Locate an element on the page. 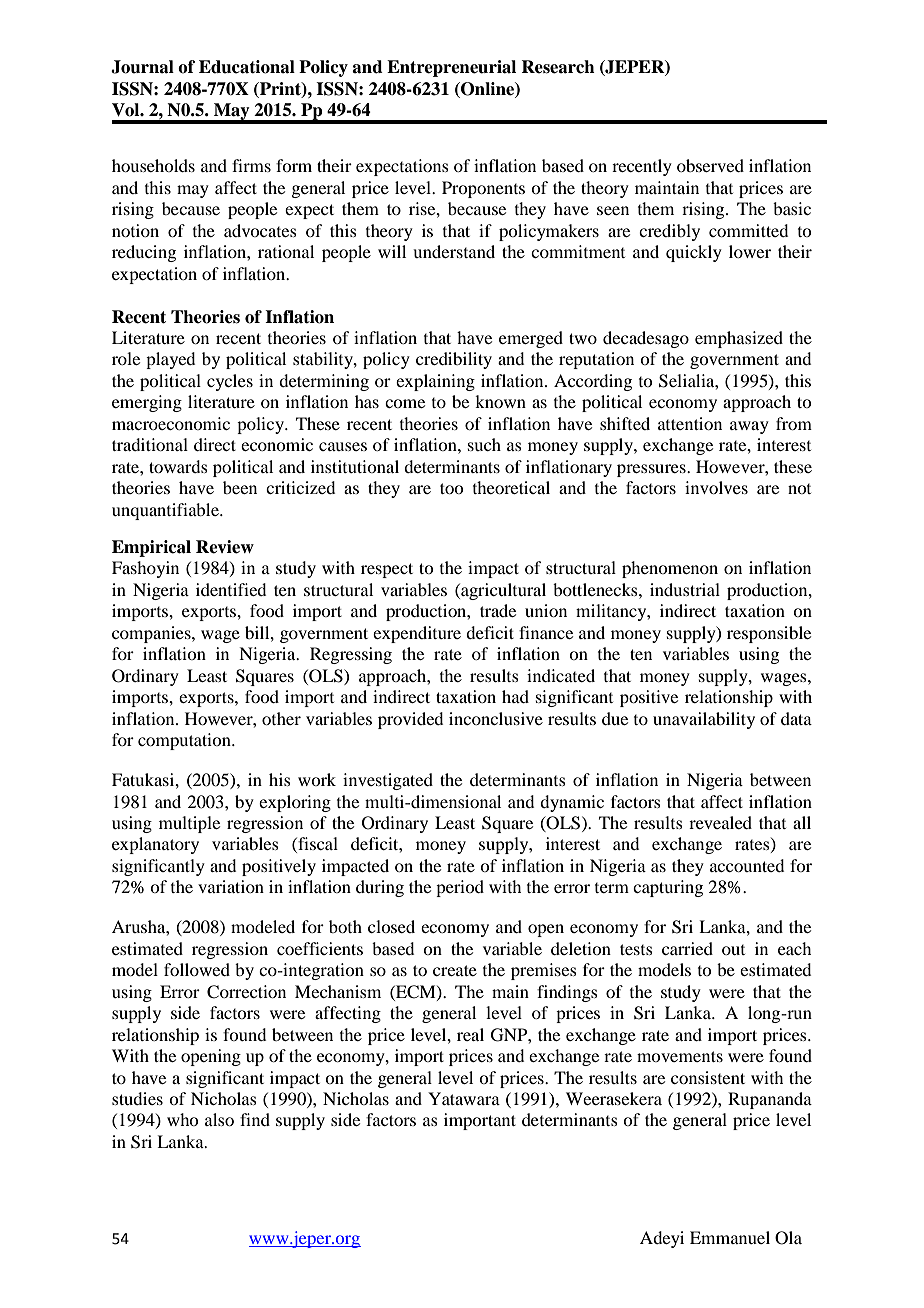 This image has height=1308, width=924. Educational is located at coordinates (247, 67).
